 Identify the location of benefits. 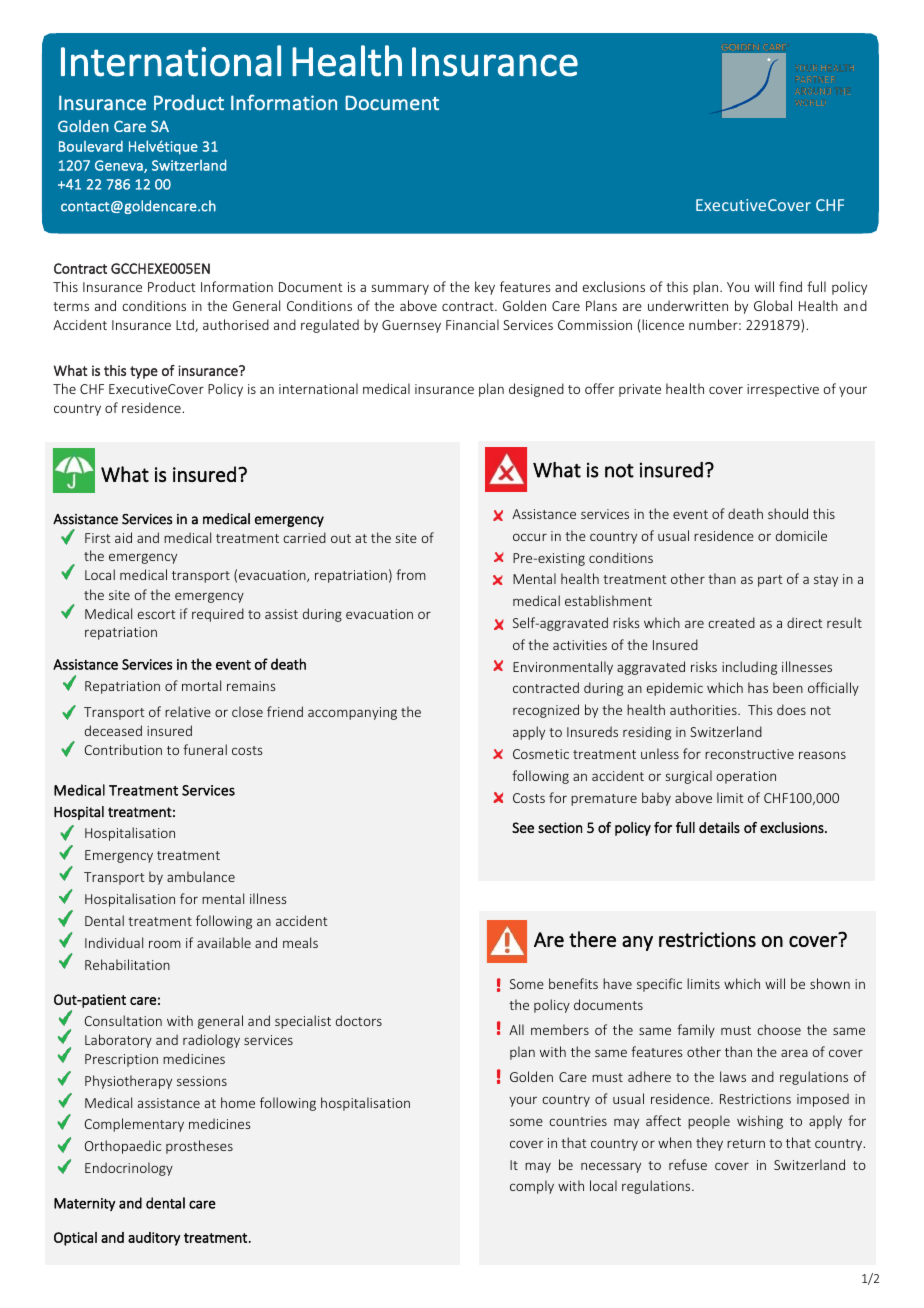
(573, 983).
